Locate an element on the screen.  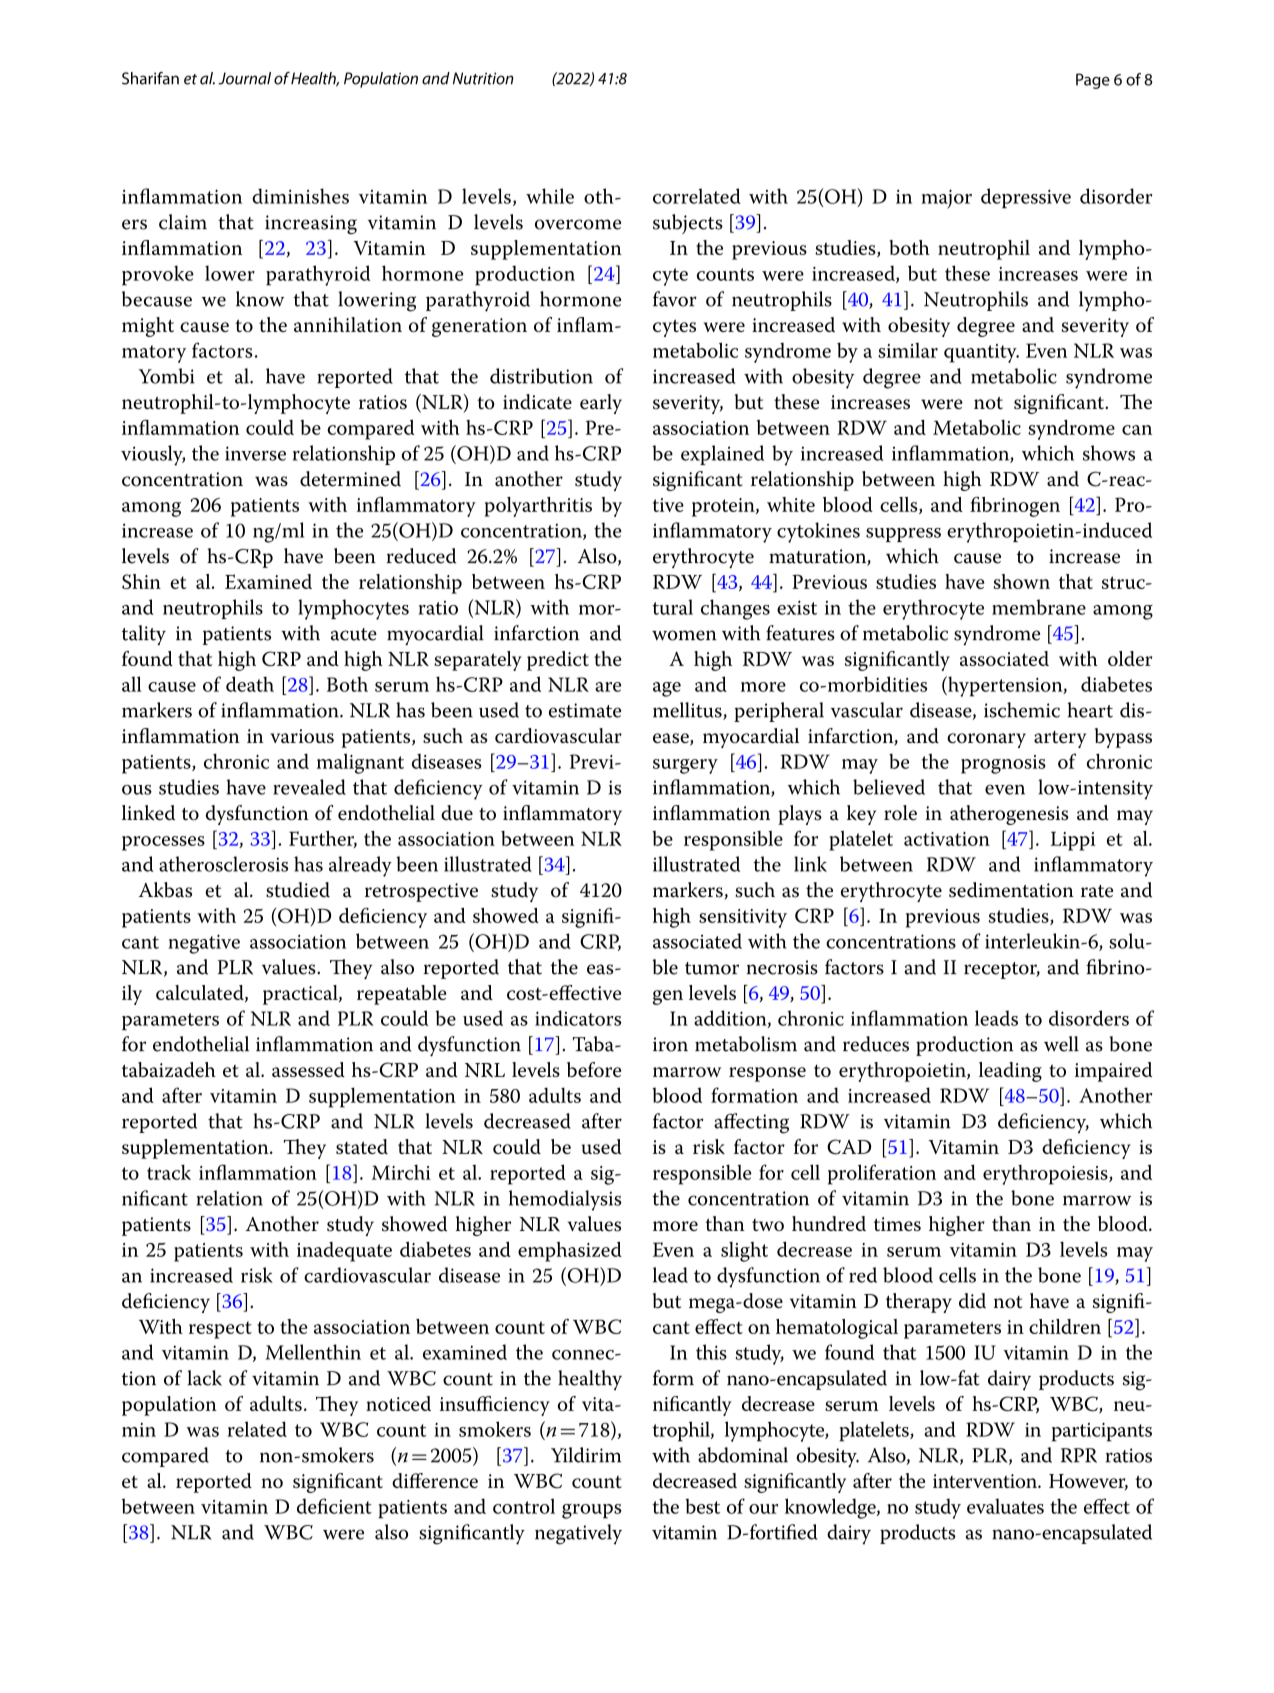
while is located at coordinates (550, 196).
